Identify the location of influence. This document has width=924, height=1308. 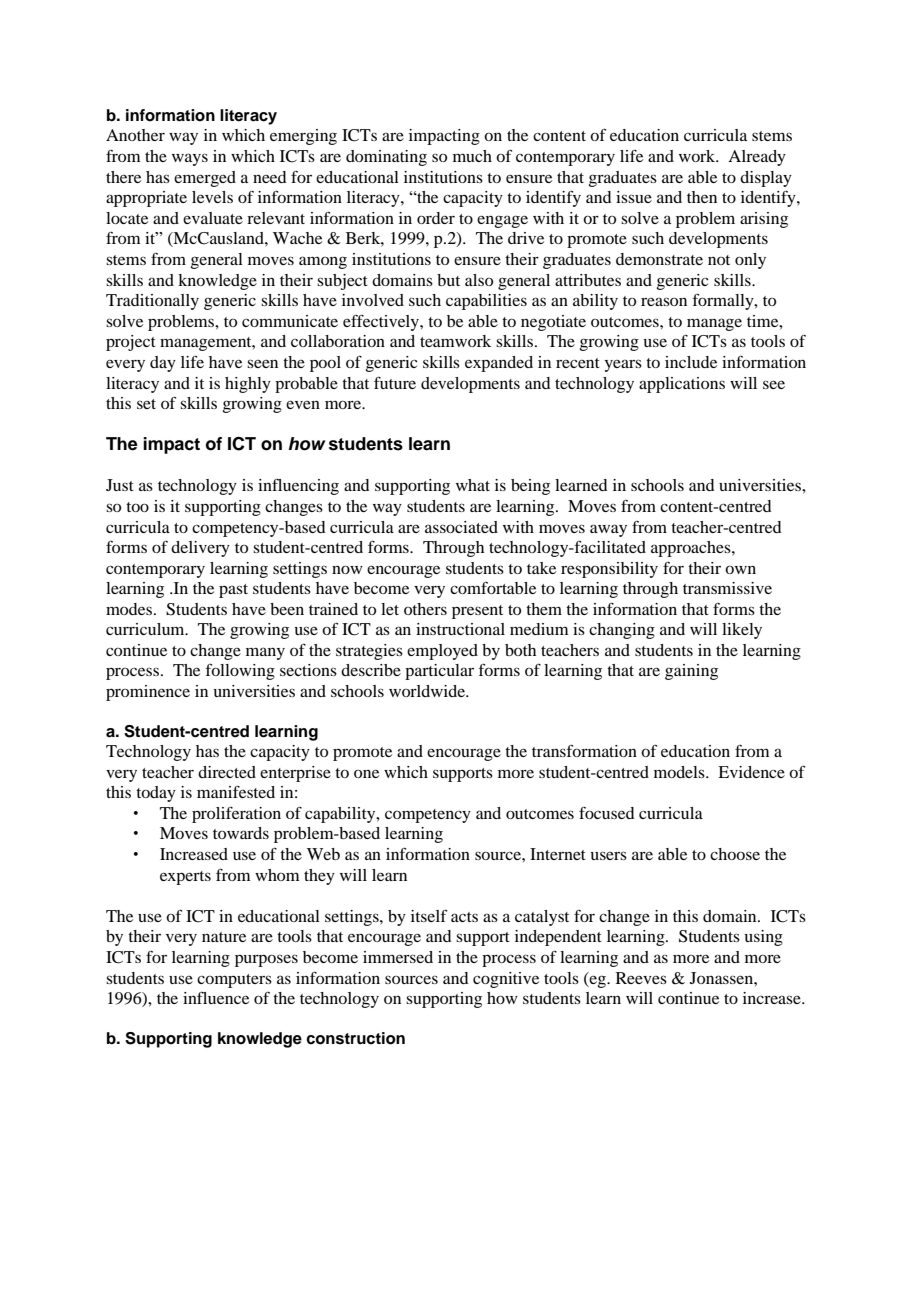
(216, 998).
